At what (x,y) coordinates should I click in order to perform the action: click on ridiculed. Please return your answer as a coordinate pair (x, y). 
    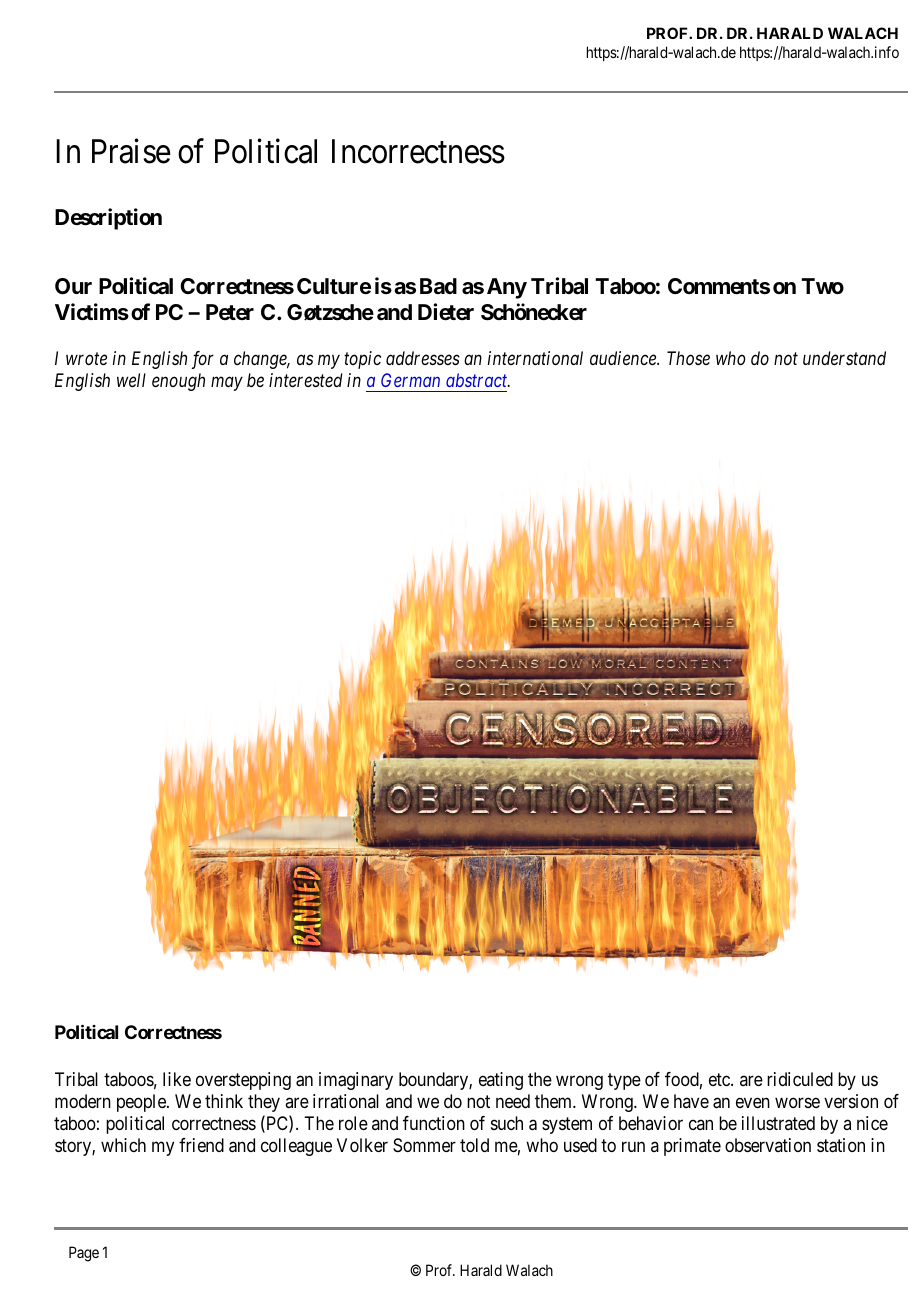
    Looking at the image, I should click on (800, 1079).
